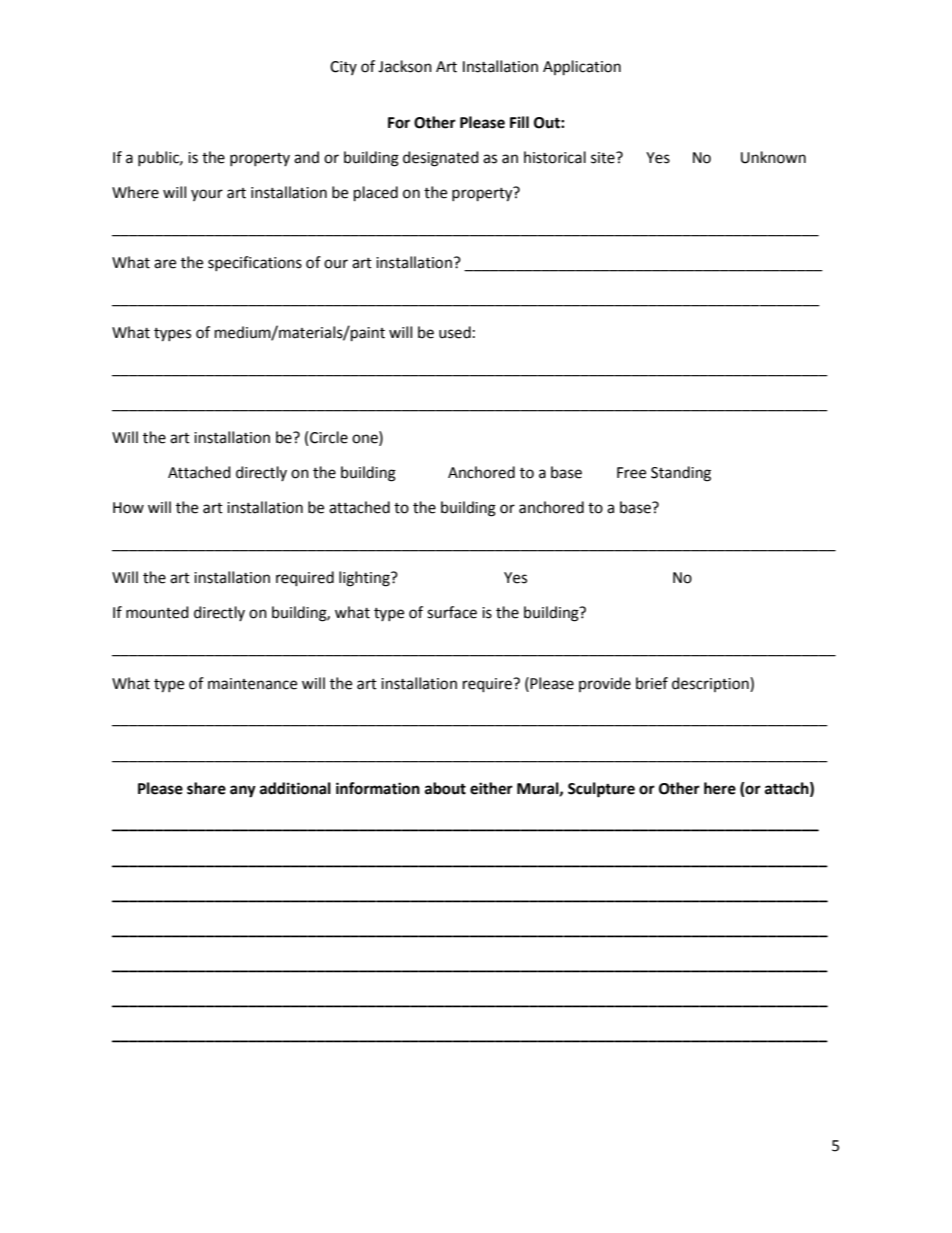  What do you see at coordinates (445, 788) in the screenshot?
I see `about` at bounding box center [445, 788].
